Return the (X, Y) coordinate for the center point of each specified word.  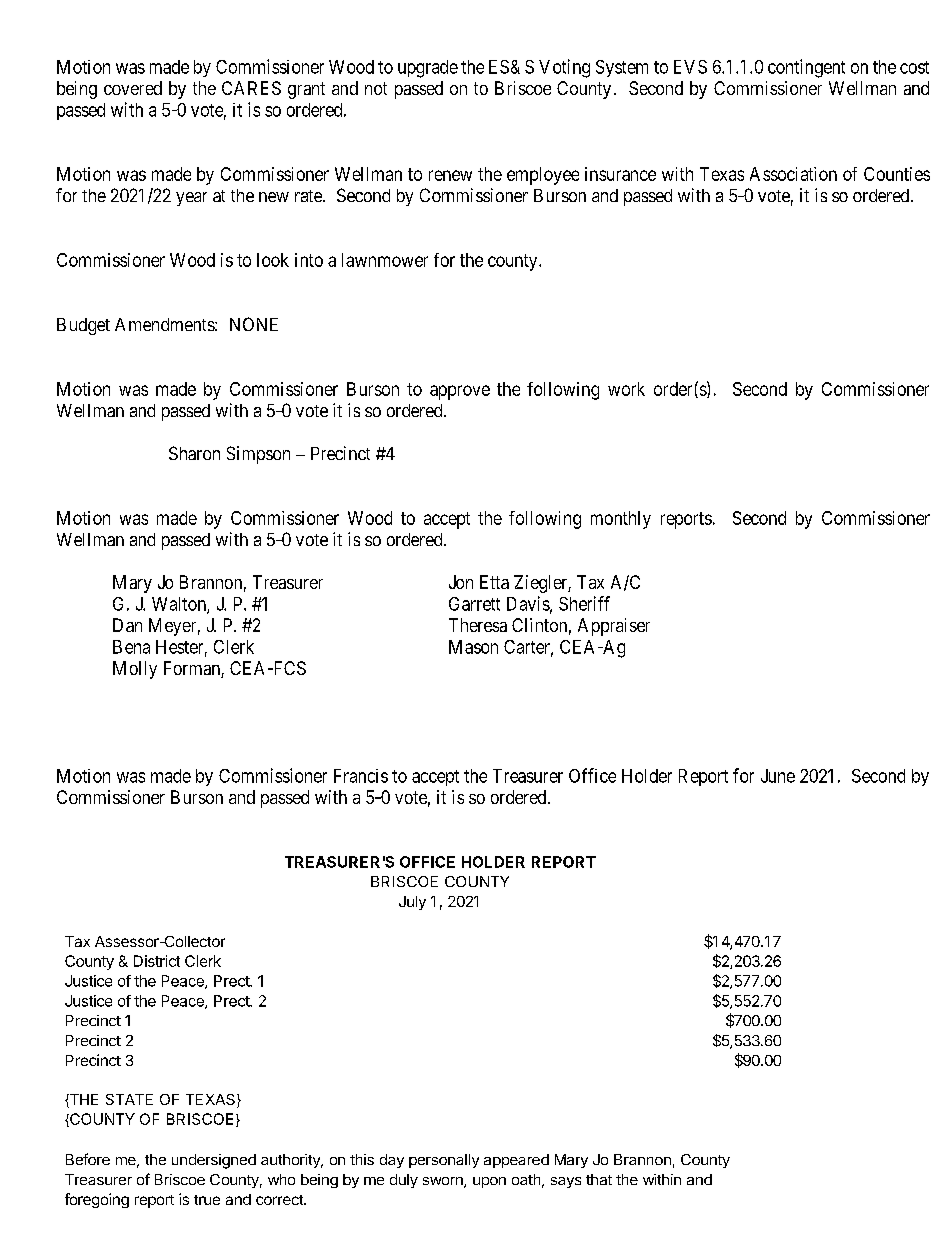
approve (460, 392)
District (157, 961)
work (626, 389)
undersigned (214, 1161)
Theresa (478, 625)
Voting (564, 68)
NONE (254, 324)
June (778, 776)
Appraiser (614, 627)
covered (133, 88)
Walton (180, 605)
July (412, 903)
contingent (806, 68)
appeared (516, 1161)
